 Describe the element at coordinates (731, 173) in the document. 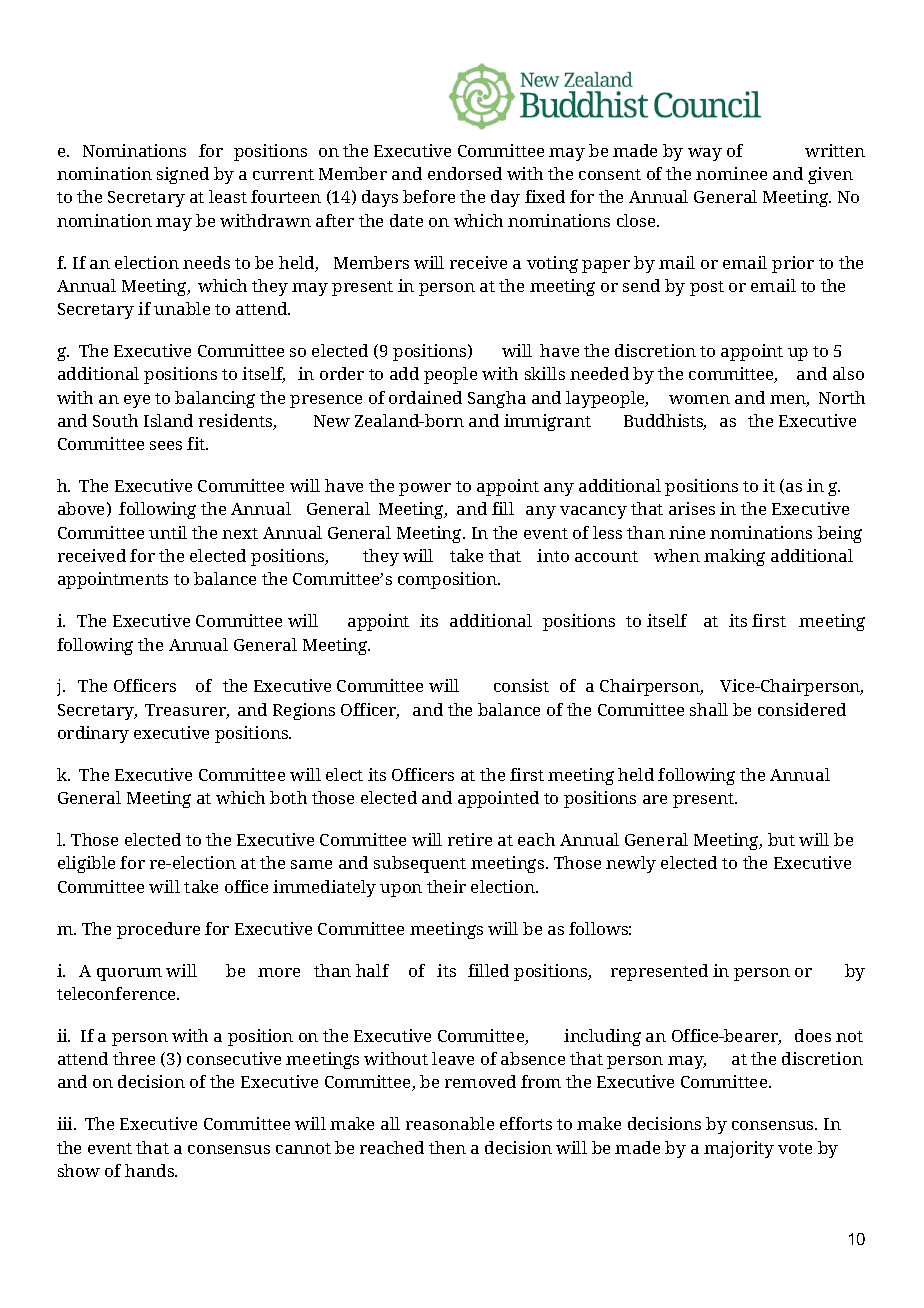

I see `nominee` at that location.
